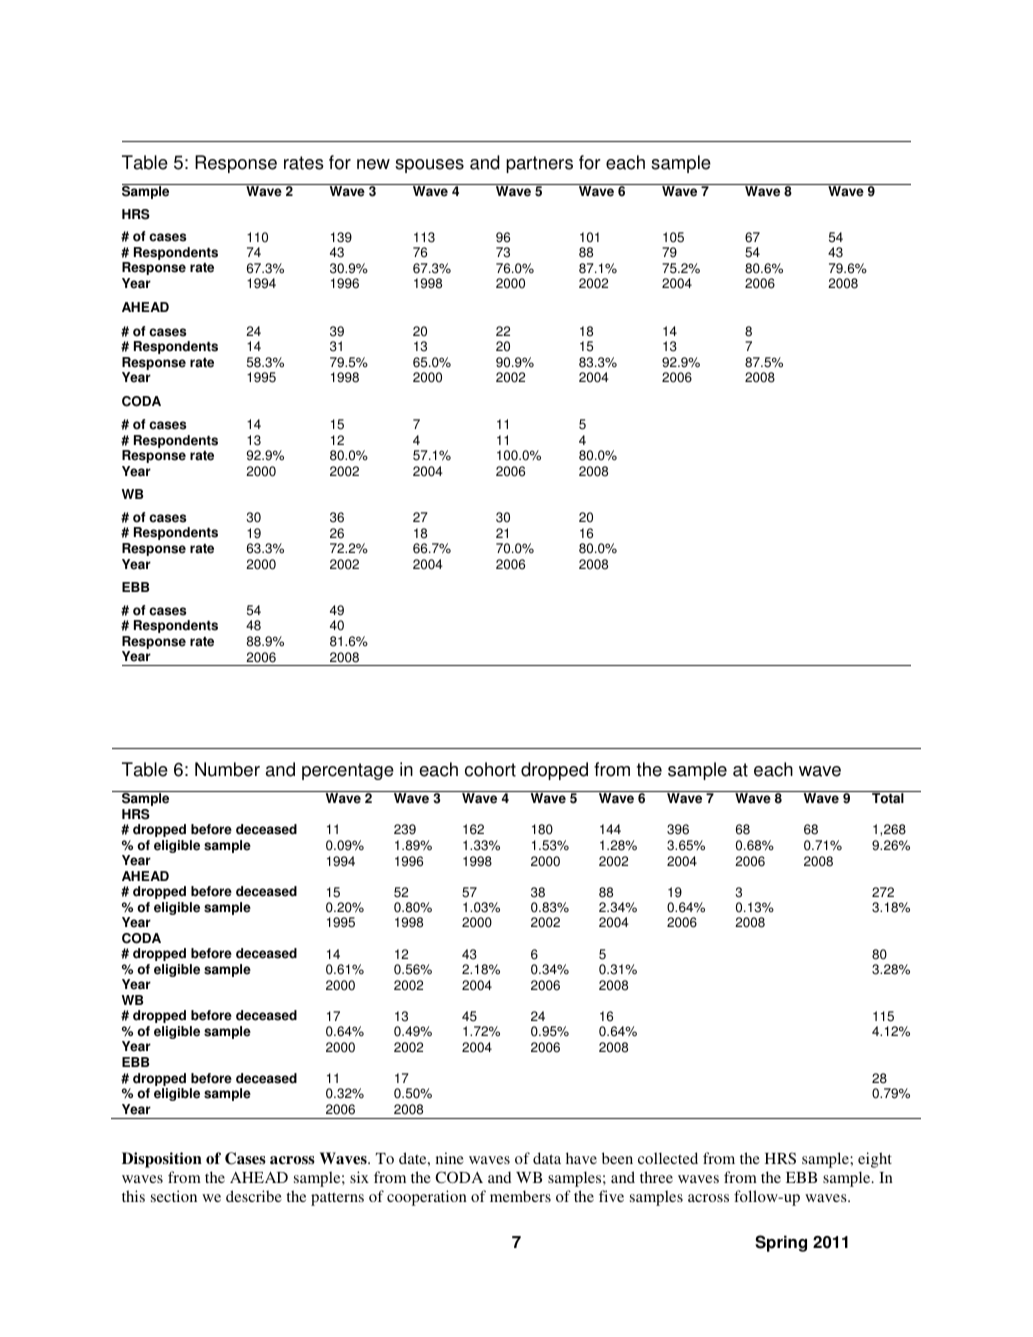 Image resolution: width=1033 pixels, height=1337 pixels. I want to click on partners, so click(539, 164).
